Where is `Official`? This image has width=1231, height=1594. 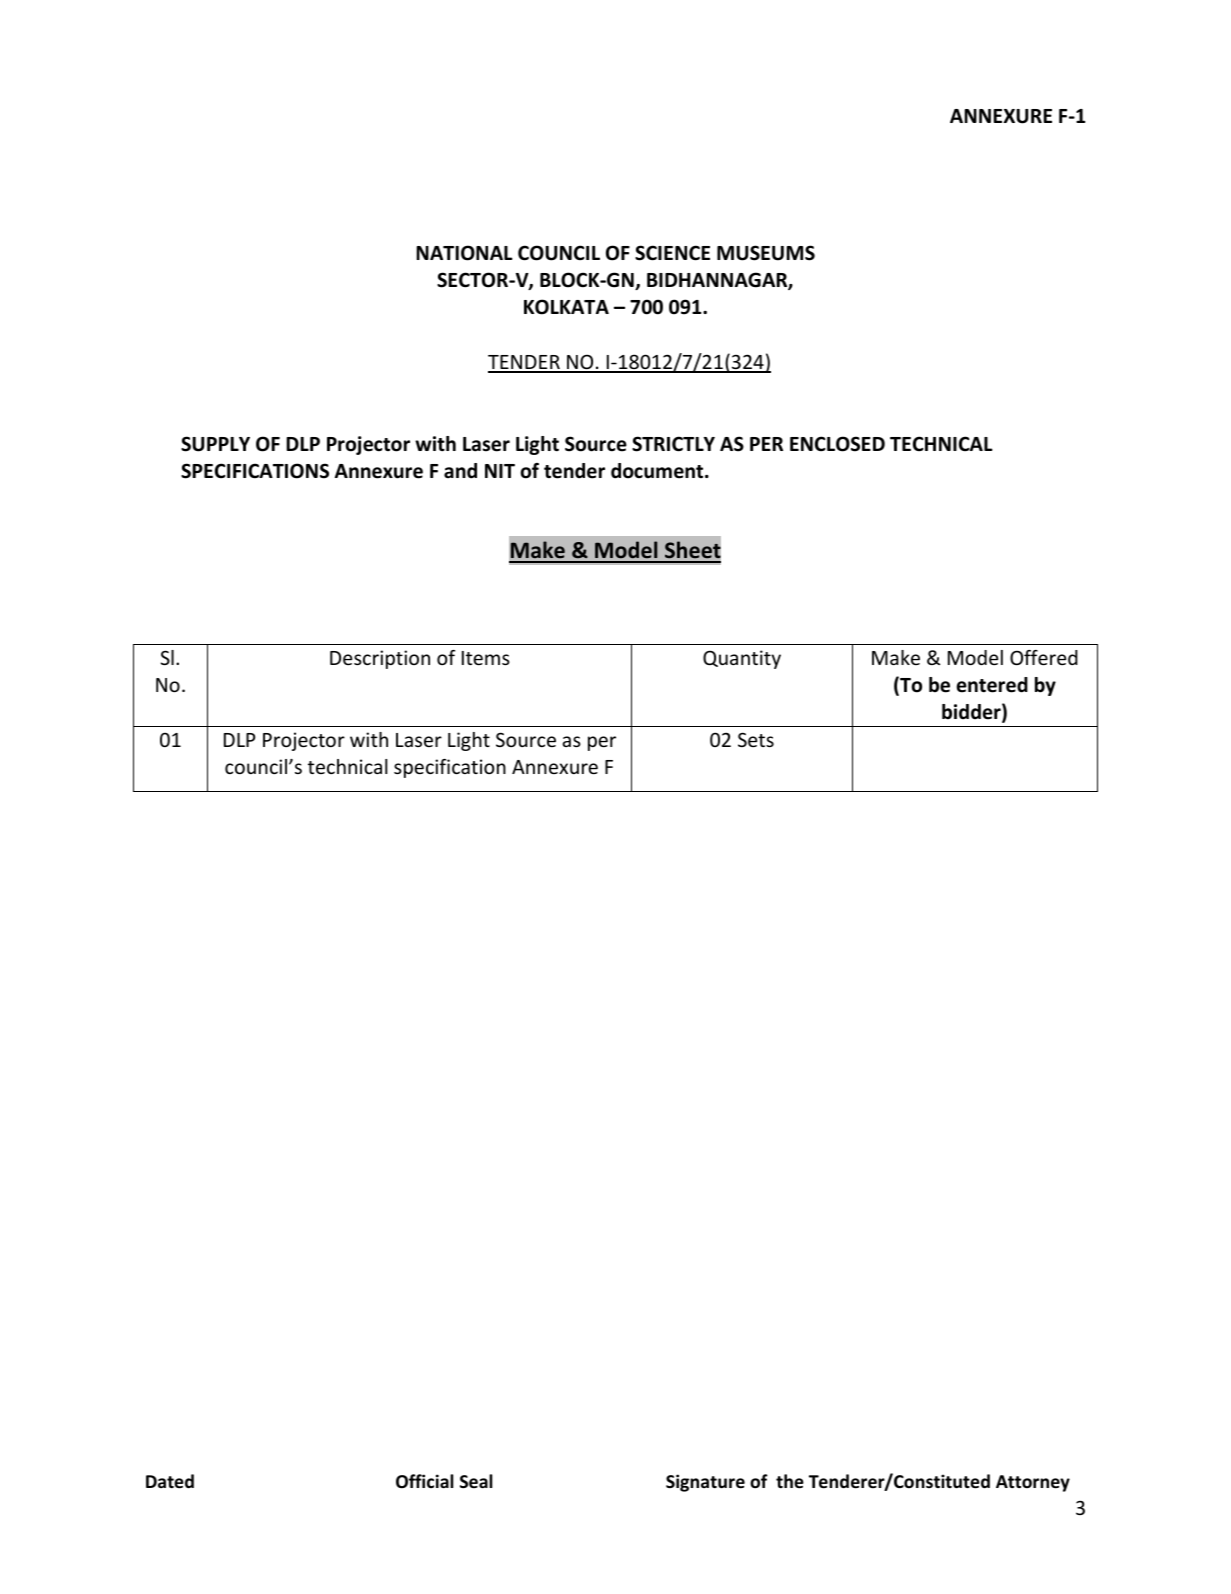
Official is located at coordinates (424, 1481).
